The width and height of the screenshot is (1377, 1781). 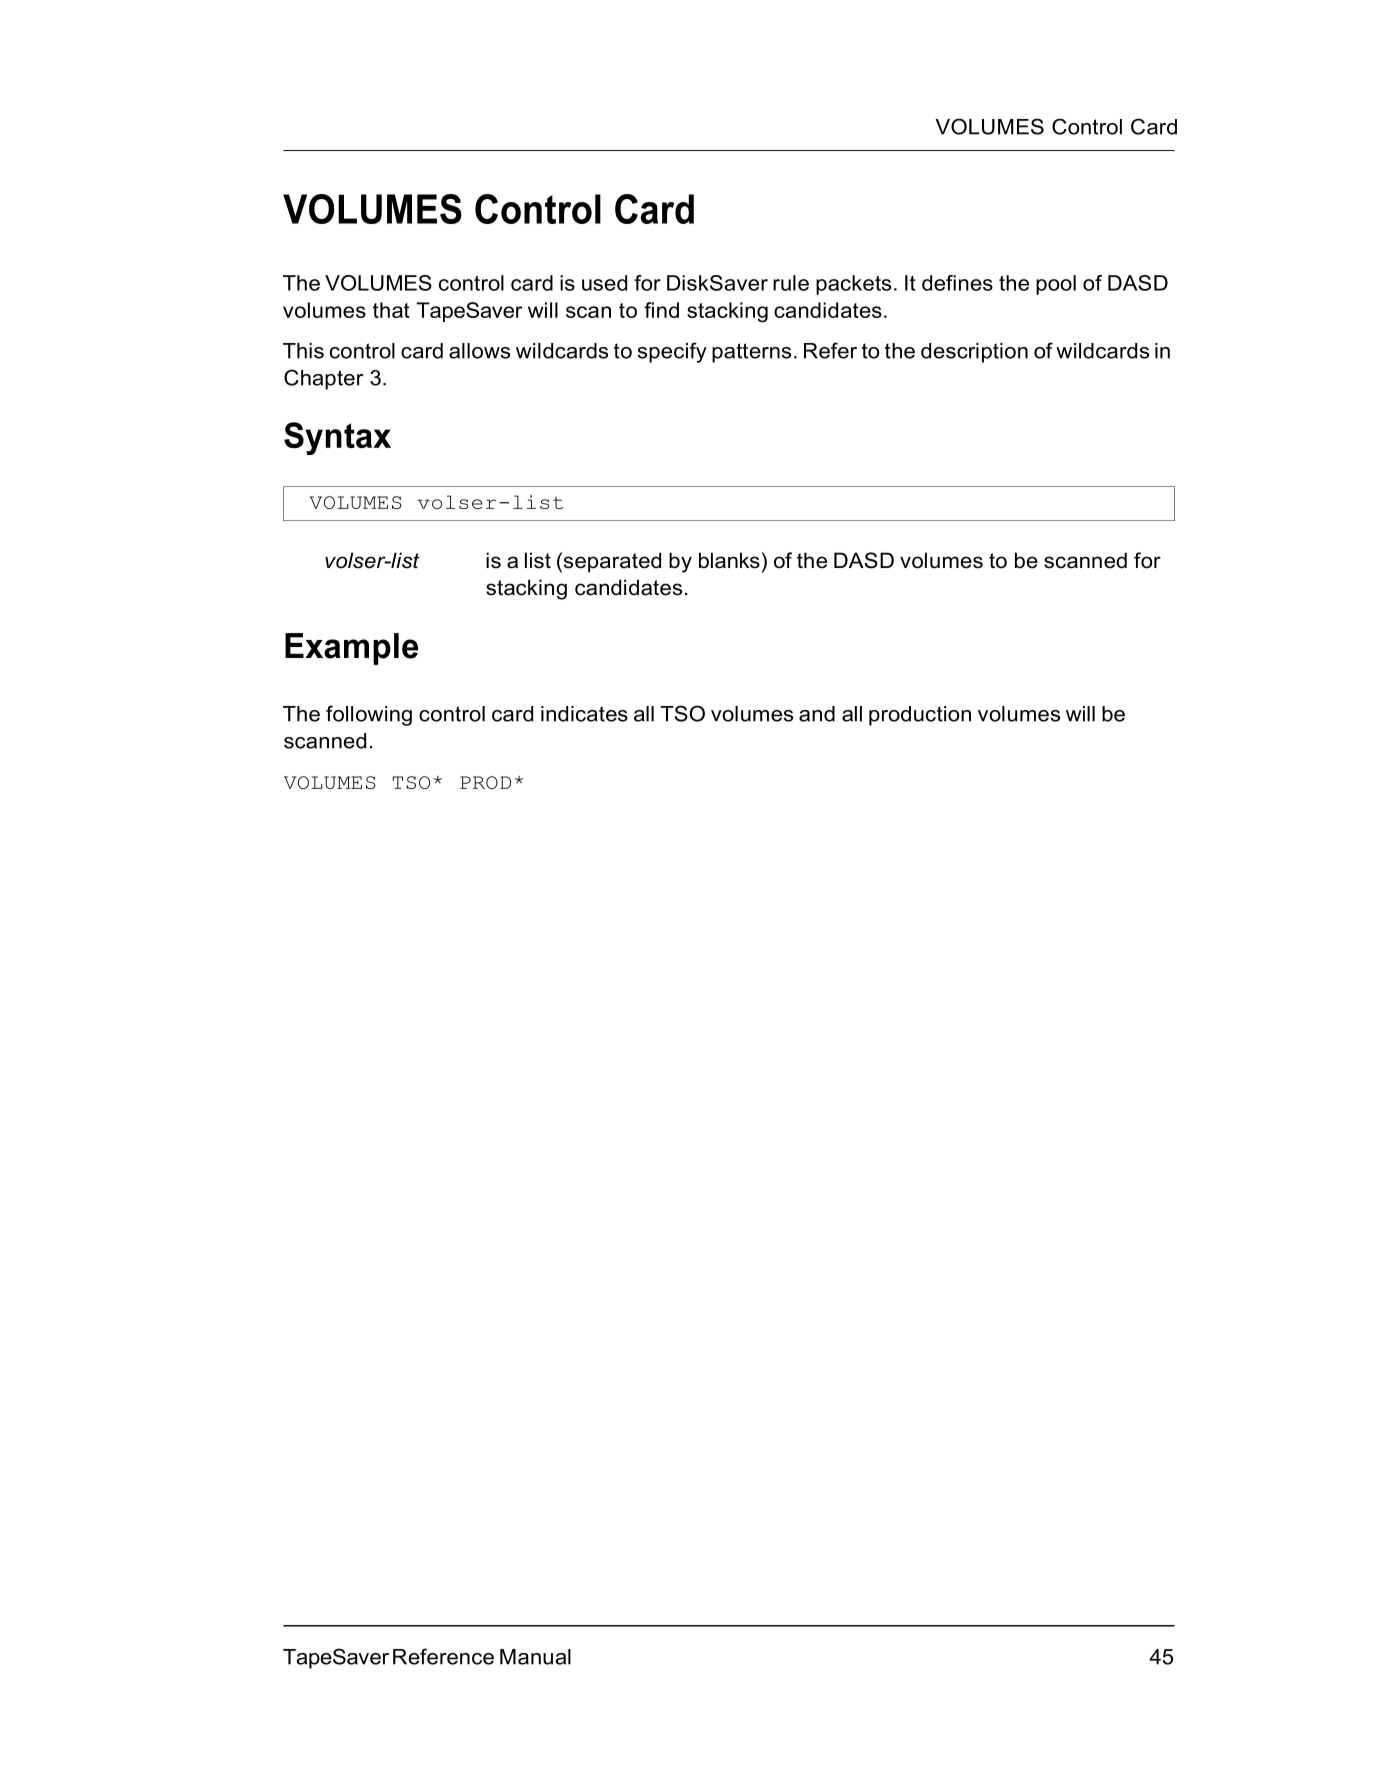 What do you see at coordinates (369, 715) in the screenshot?
I see `following` at bounding box center [369, 715].
